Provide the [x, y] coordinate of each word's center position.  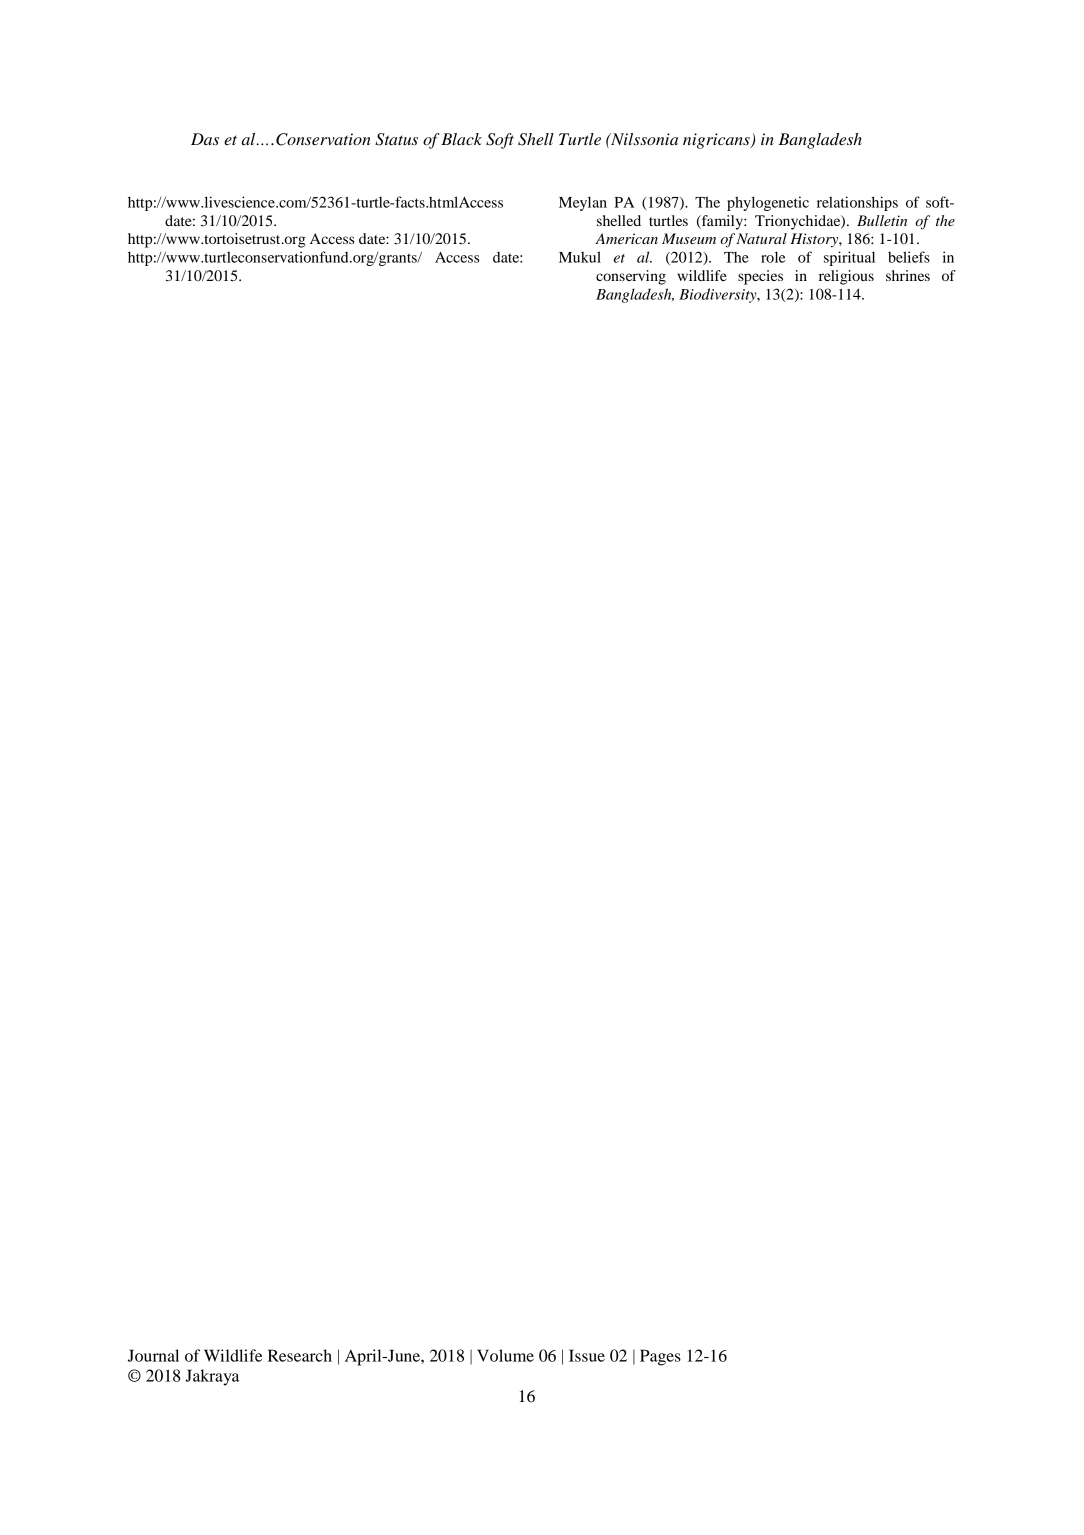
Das [205, 139]
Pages [660, 1357]
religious [846, 277]
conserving [631, 277]
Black [461, 139]
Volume [505, 1355]
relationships [857, 203]
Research [300, 1355]
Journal [153, 1355]
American [626, 238]
